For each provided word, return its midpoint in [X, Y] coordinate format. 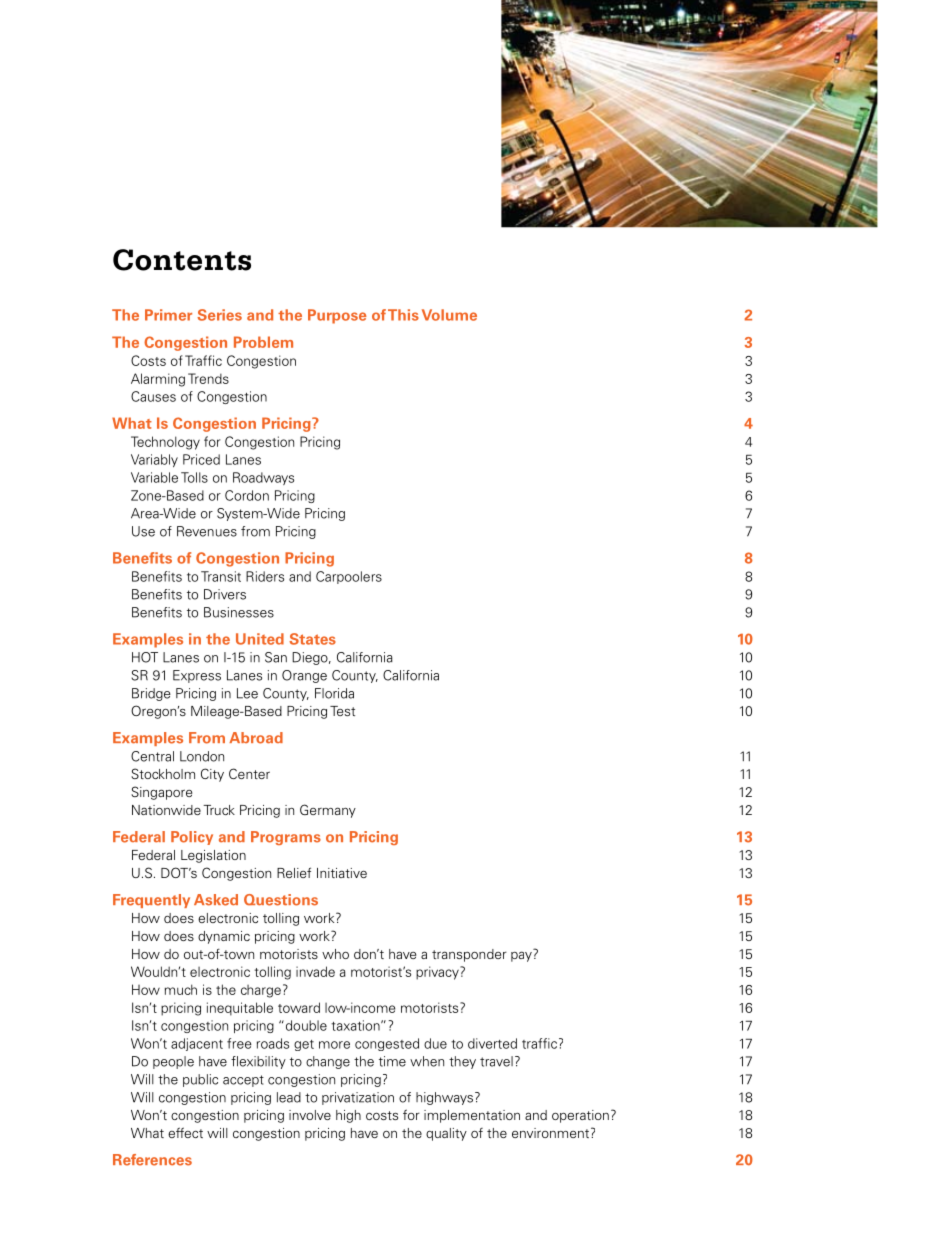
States [312, 639]
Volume [449, 315]
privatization [358, 1098]
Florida [334, 693]
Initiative [342, 873]
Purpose [337, 316]
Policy [192, 838]
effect [185, 1132]
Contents [182, 260]
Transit [221, 576]
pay [522, 955]
